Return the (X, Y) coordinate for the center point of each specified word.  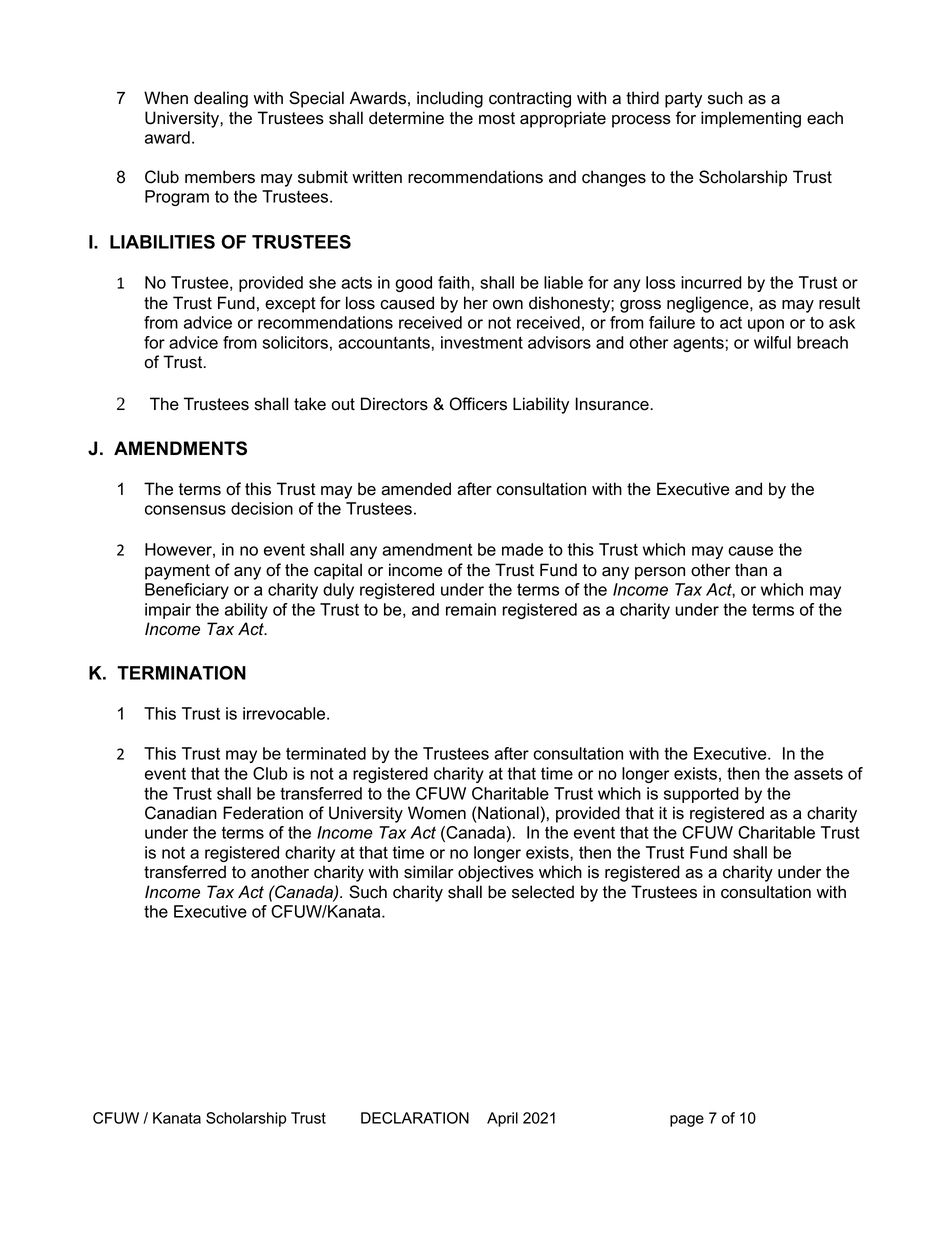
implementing (751, 119)
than (751, 570)
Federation (263, 813)
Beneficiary (187, 591)
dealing (221, 99)
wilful (772, 342)
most (497, 118)
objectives (496, 873)
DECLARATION (415, 1118)
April (502, 1119)
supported (701, 795)
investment (482, 342)
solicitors (295, 342)
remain (471, 609)
